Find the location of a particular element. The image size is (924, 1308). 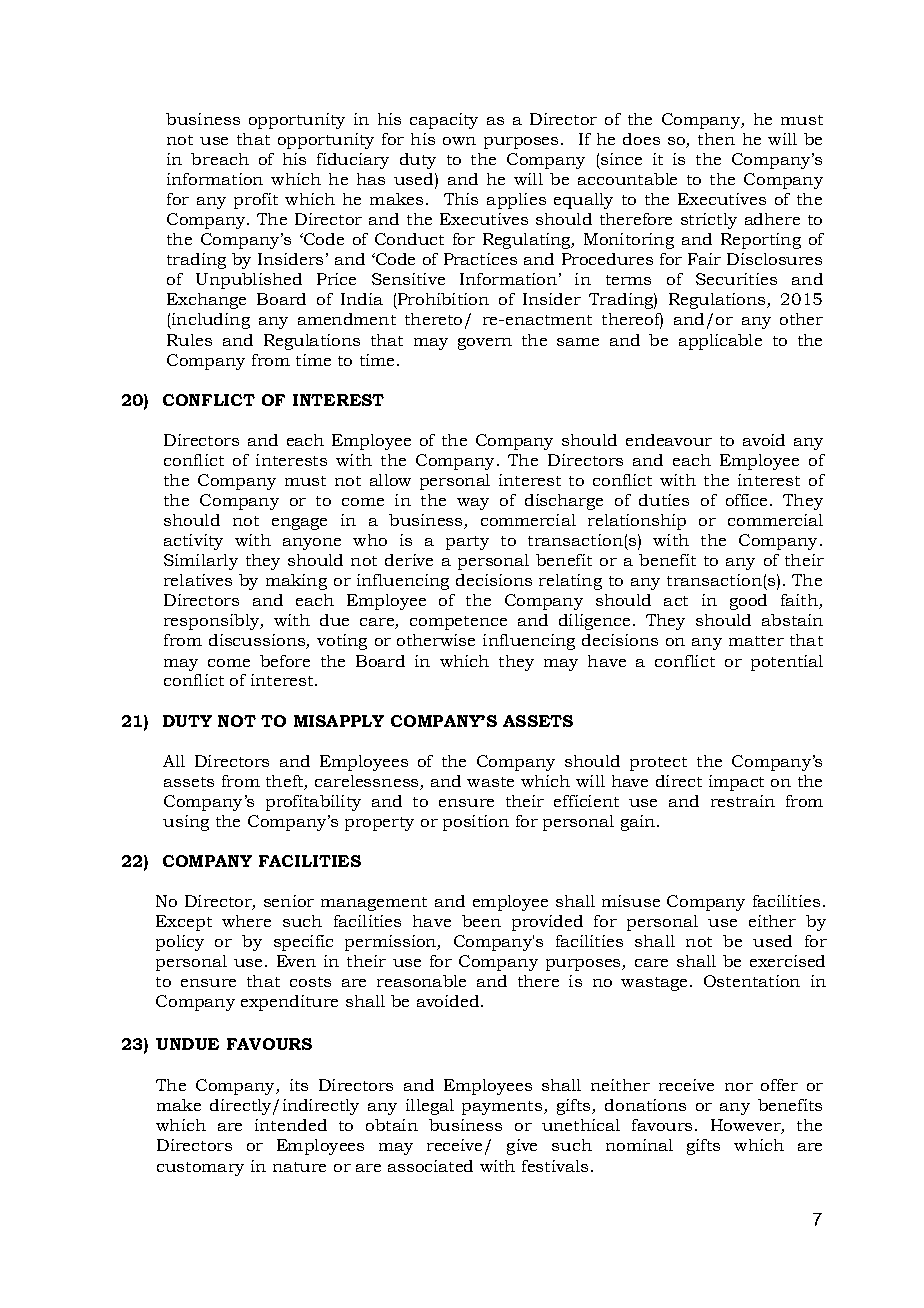

competence is located at coordinates (458, 623).
